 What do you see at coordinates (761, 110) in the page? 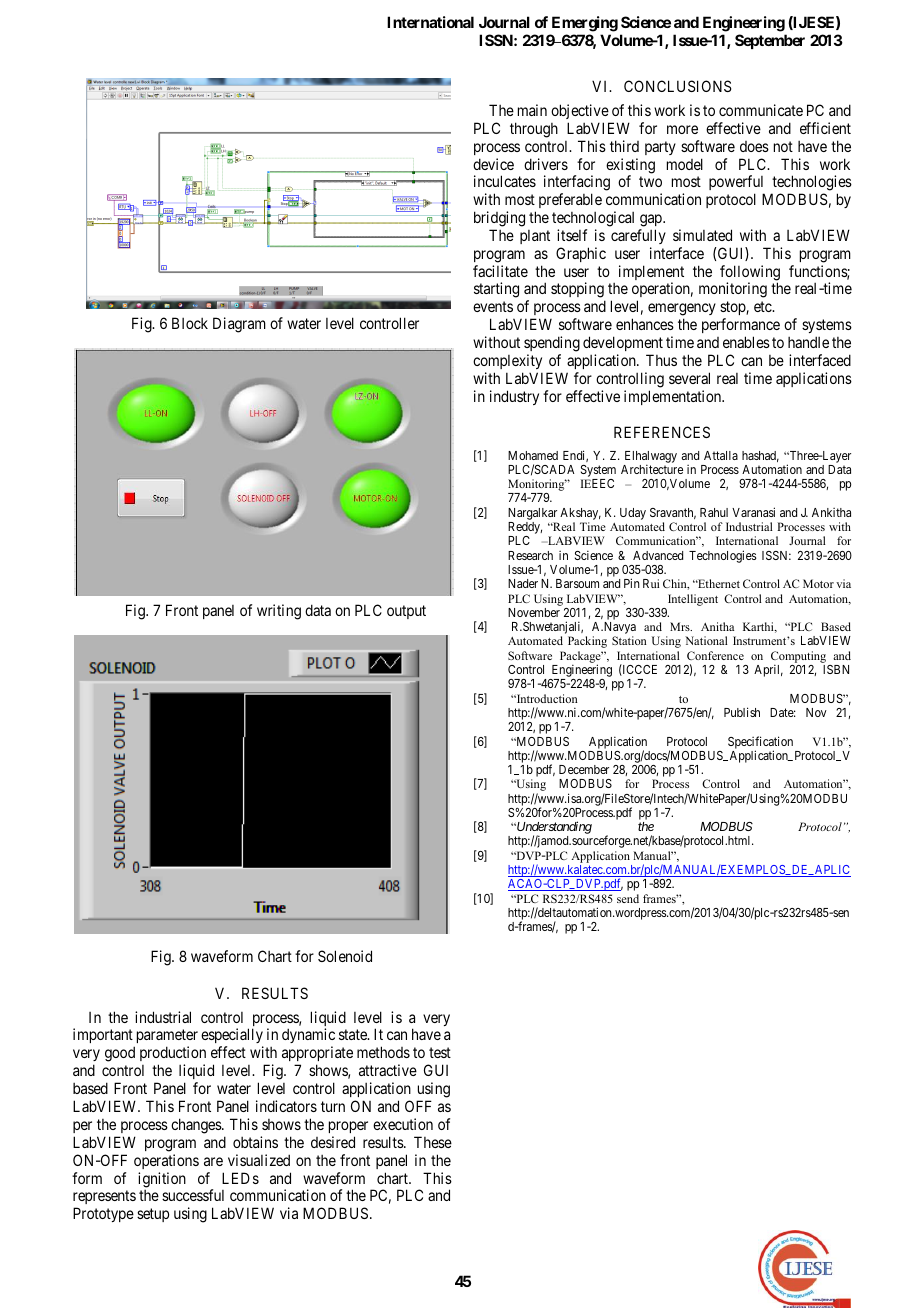
I see `communicate` at bounding box center [761, 110].
